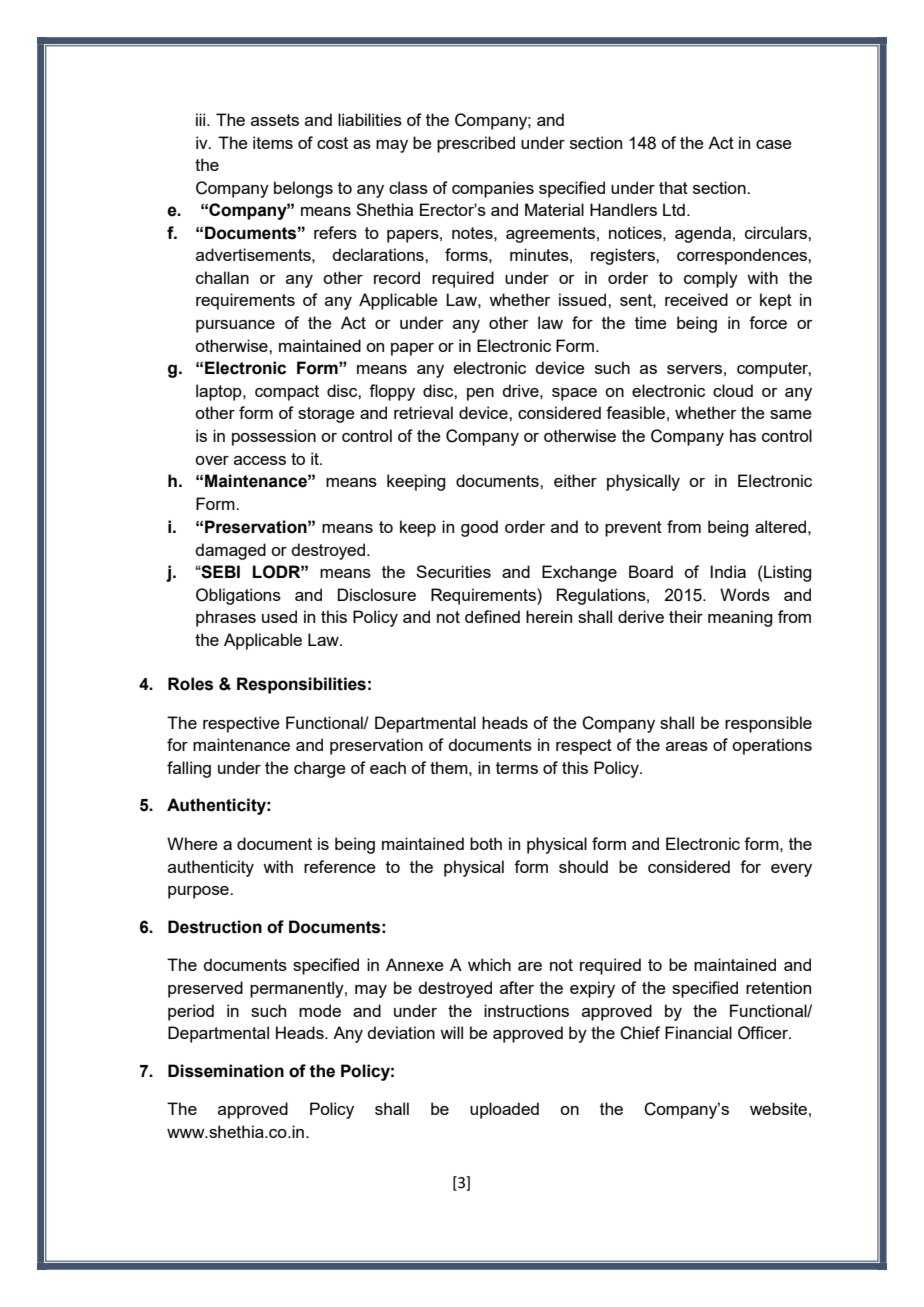 This screenshot has height=1307, width=924. What do you see at coordinates (492, 616) in the screenshot?
I see `defined` at bounding box center [492, 616].
